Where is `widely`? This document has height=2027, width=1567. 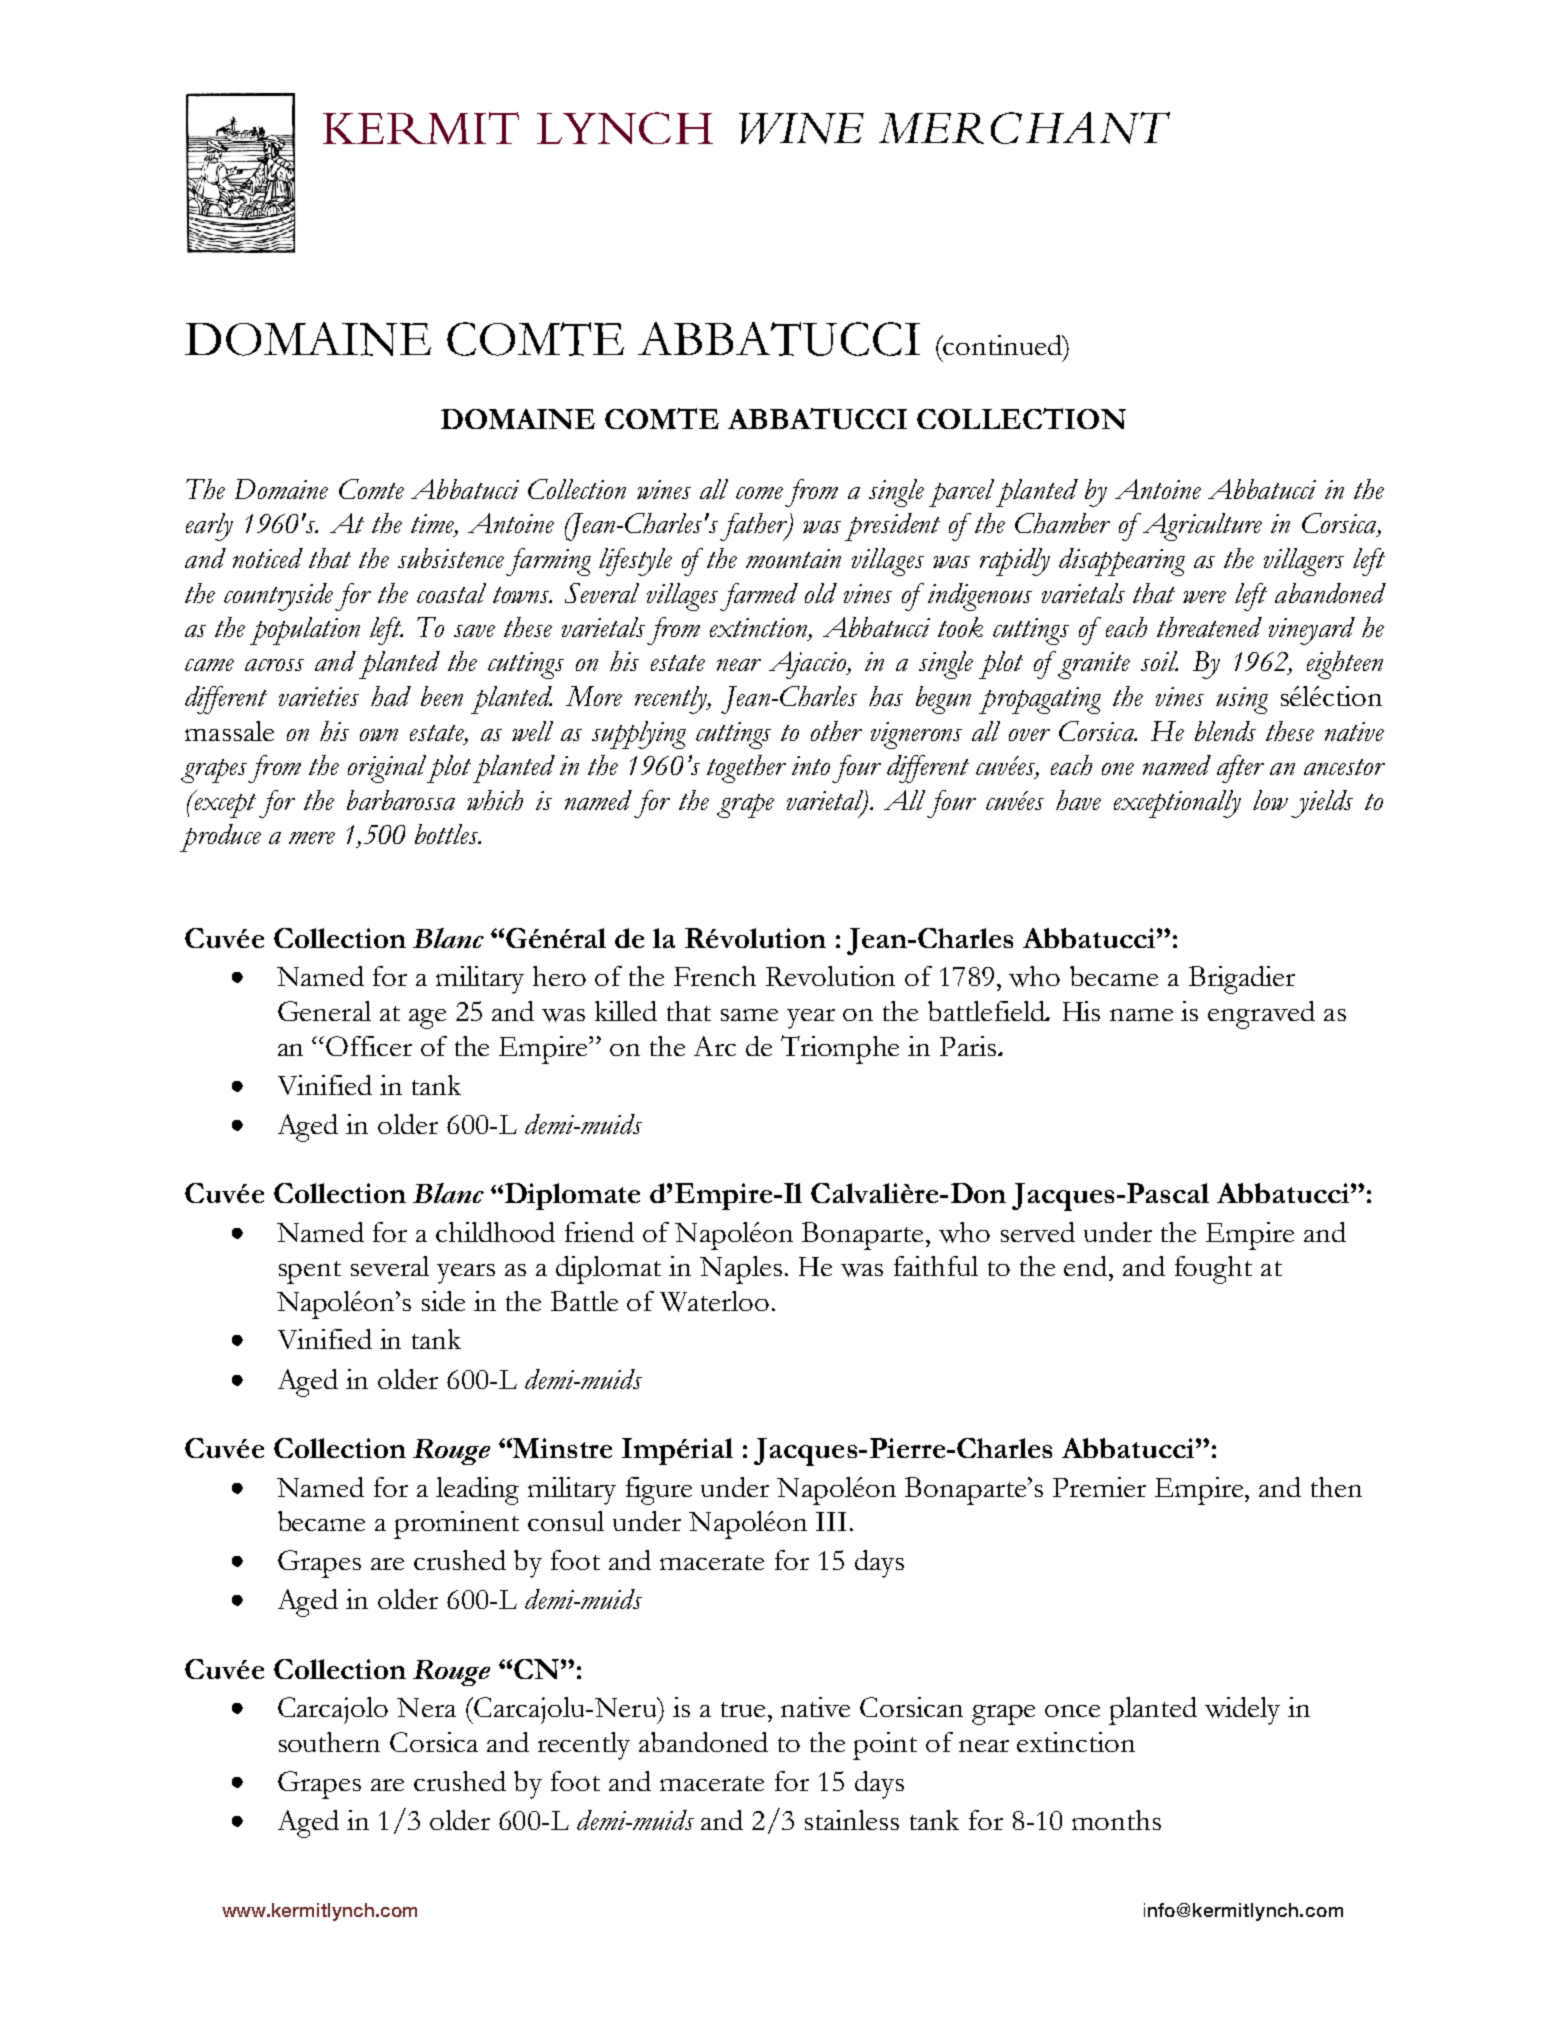 widely is located at coordinates (1242, 1711).
